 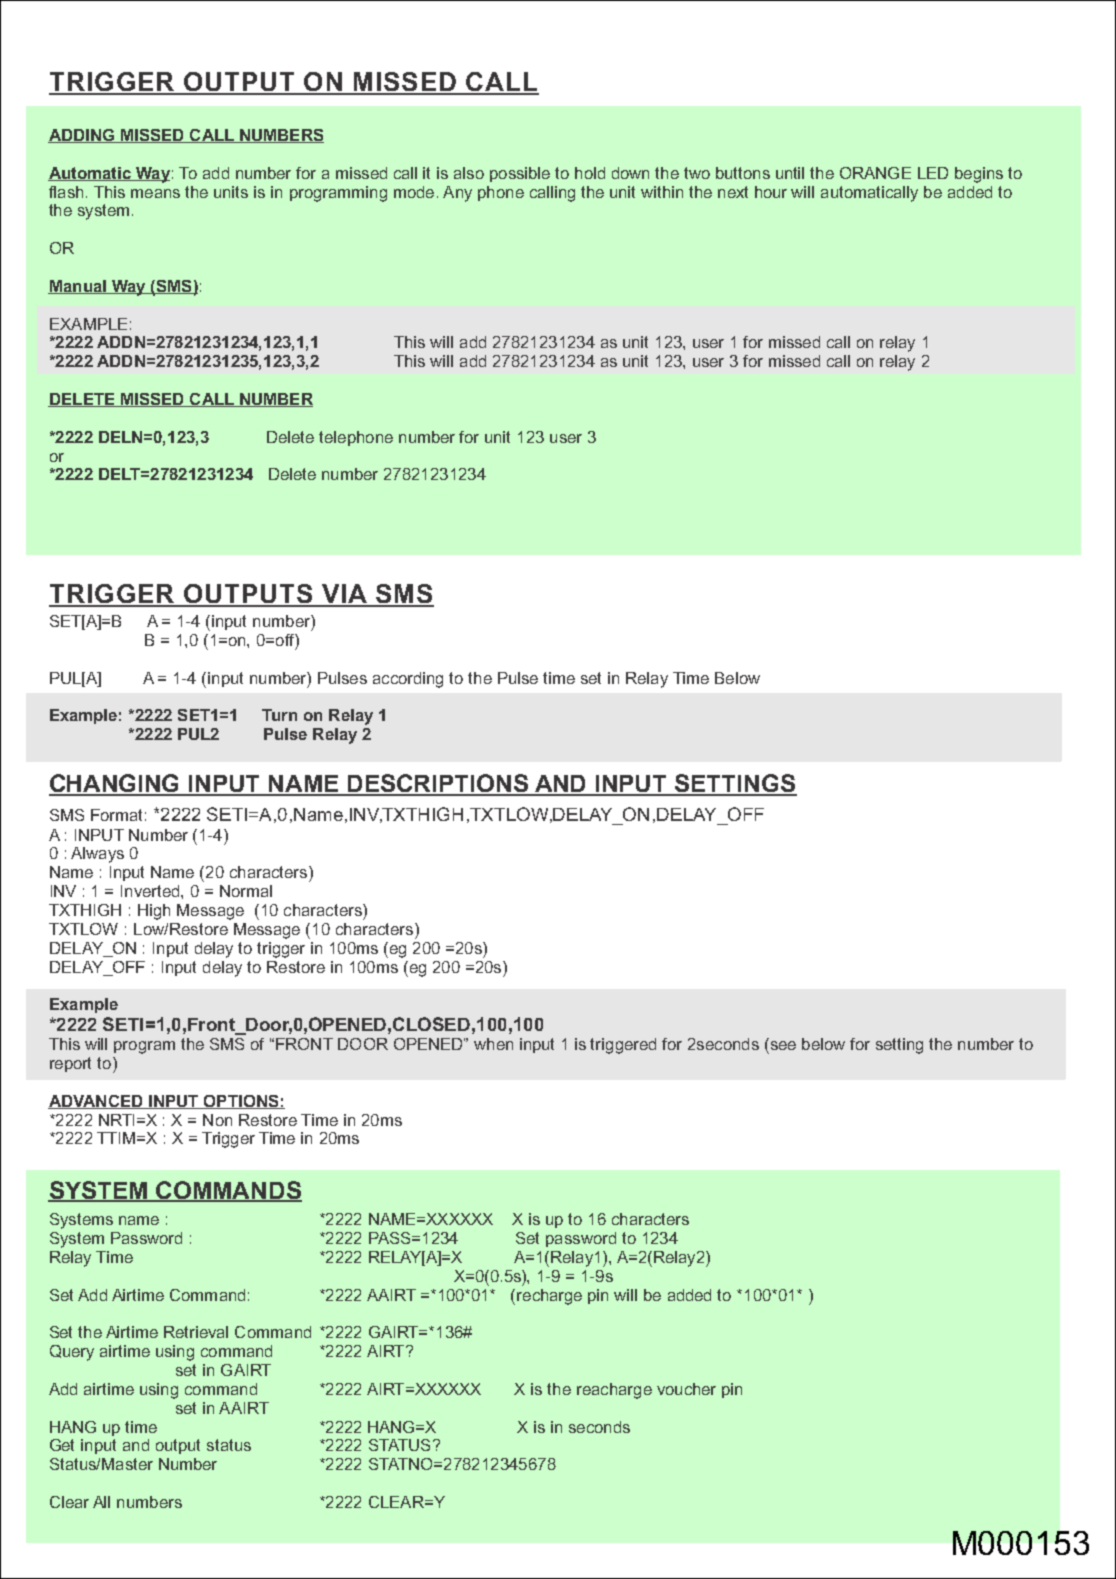 What do you see at coordinates (155, 193) in the screenshot?
I see `means` at bounding box center [155, 193].
